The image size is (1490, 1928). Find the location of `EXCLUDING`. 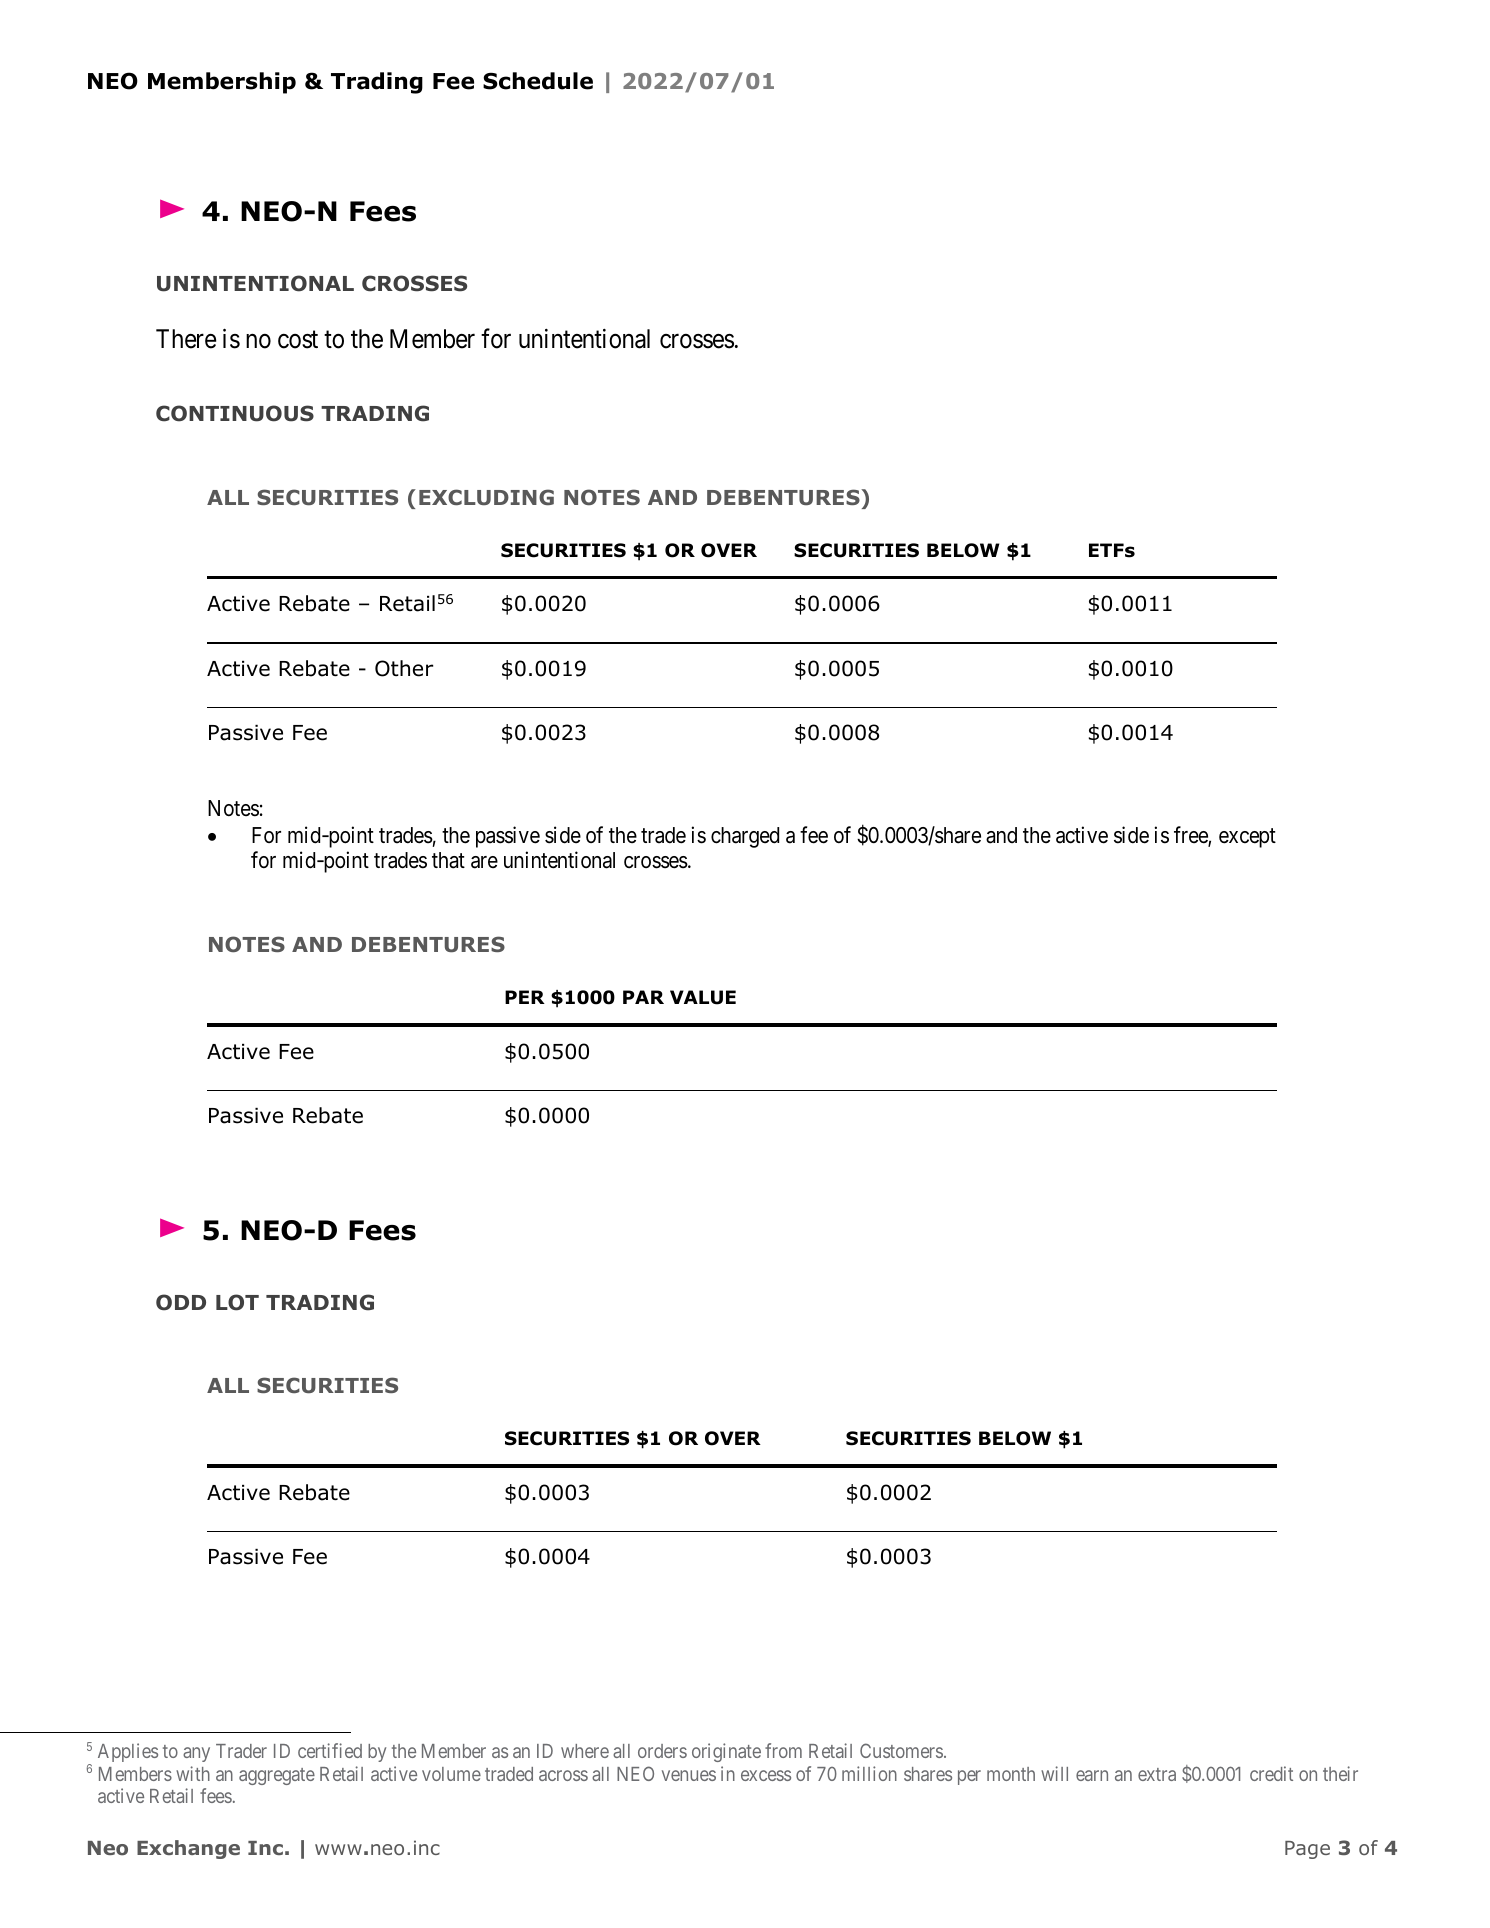

EXCLUDING is located at coordinates (486, 497).
